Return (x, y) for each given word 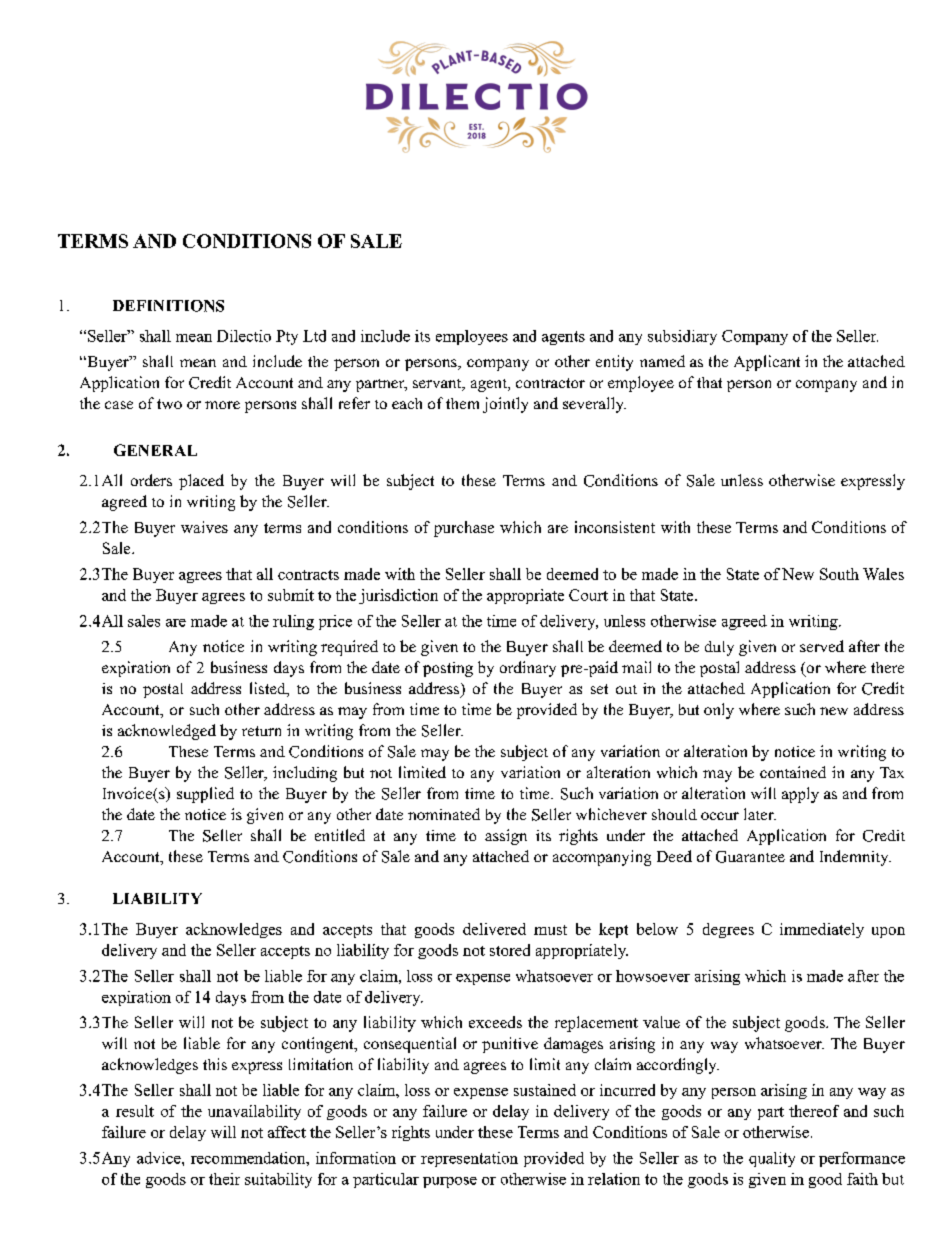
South (839, 574)
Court (588, 595)
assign (506, 837)
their (224, 1179)
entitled (340, 835)
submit (291, 595)
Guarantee (750, 857)
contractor (550, 383)
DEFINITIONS (168, 306)
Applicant (767, 363)
